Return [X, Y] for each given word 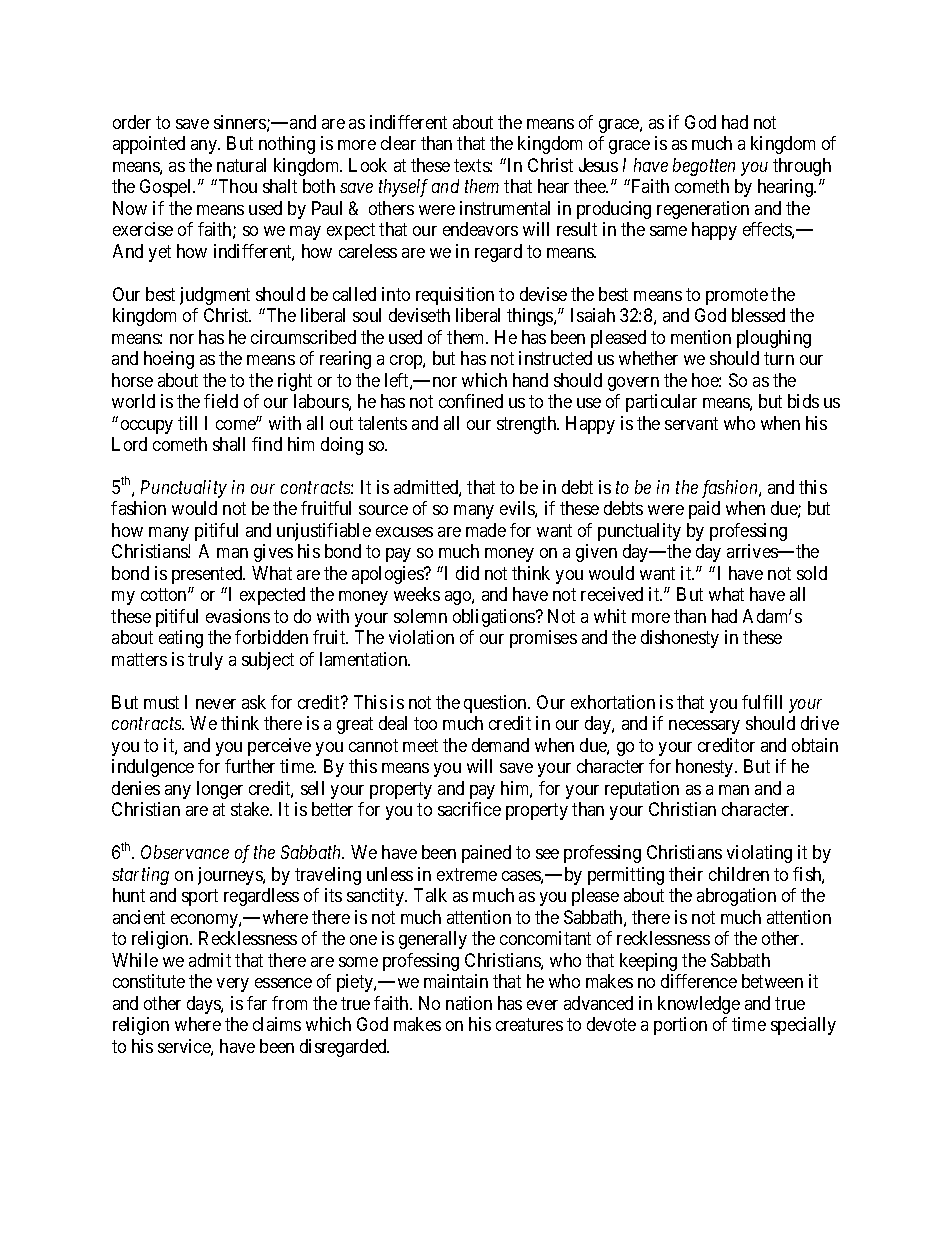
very [233, 985]
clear [398, 143]
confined [471, 401]
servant [691, 423]
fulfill [762, 702]
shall [229, 444]
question [496, 704]
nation [469, 1003]
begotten [704, 167]
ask [254, 702]
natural [241, 165]
